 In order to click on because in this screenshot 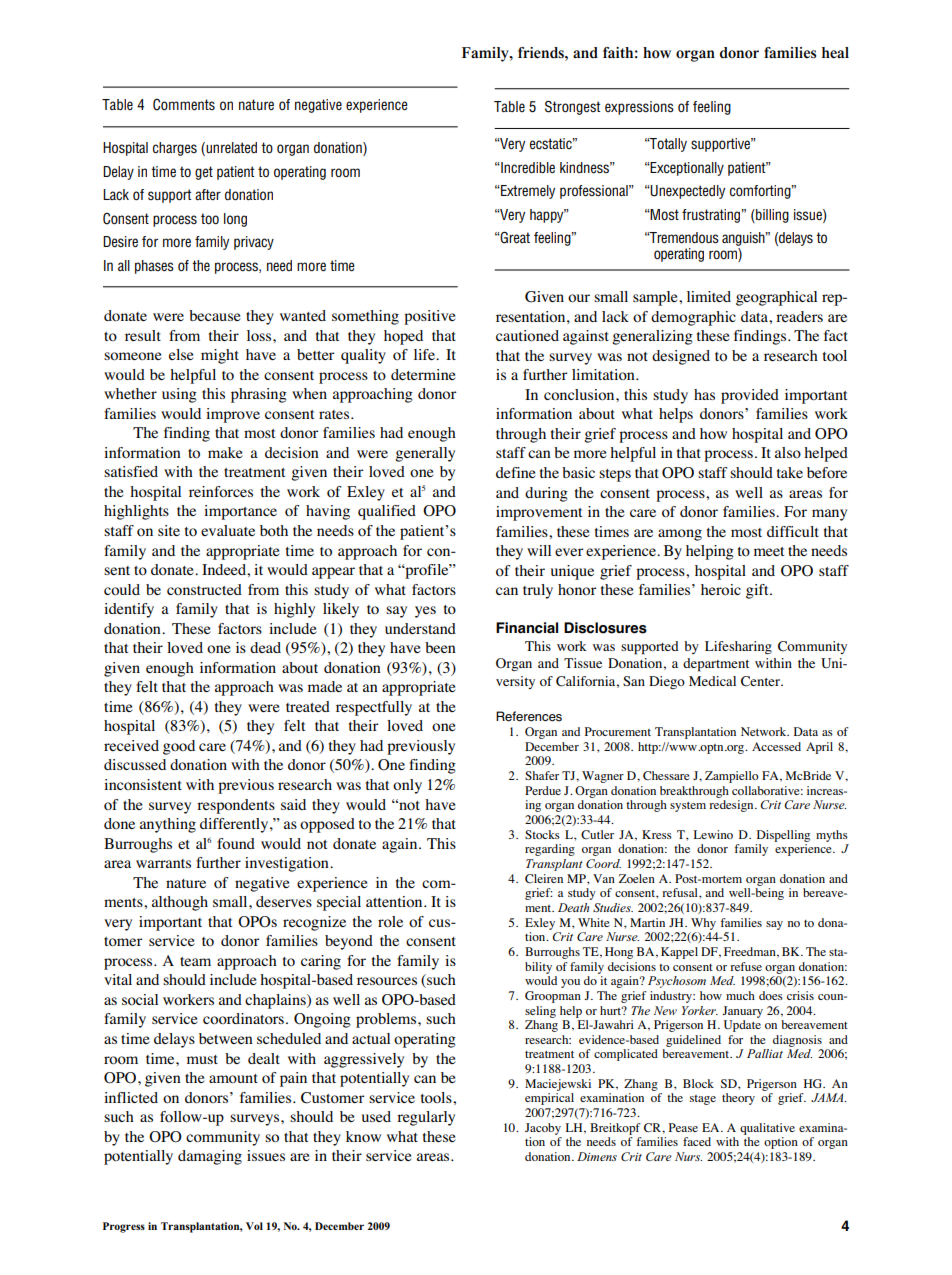, I will do `click(214, 315)`.
